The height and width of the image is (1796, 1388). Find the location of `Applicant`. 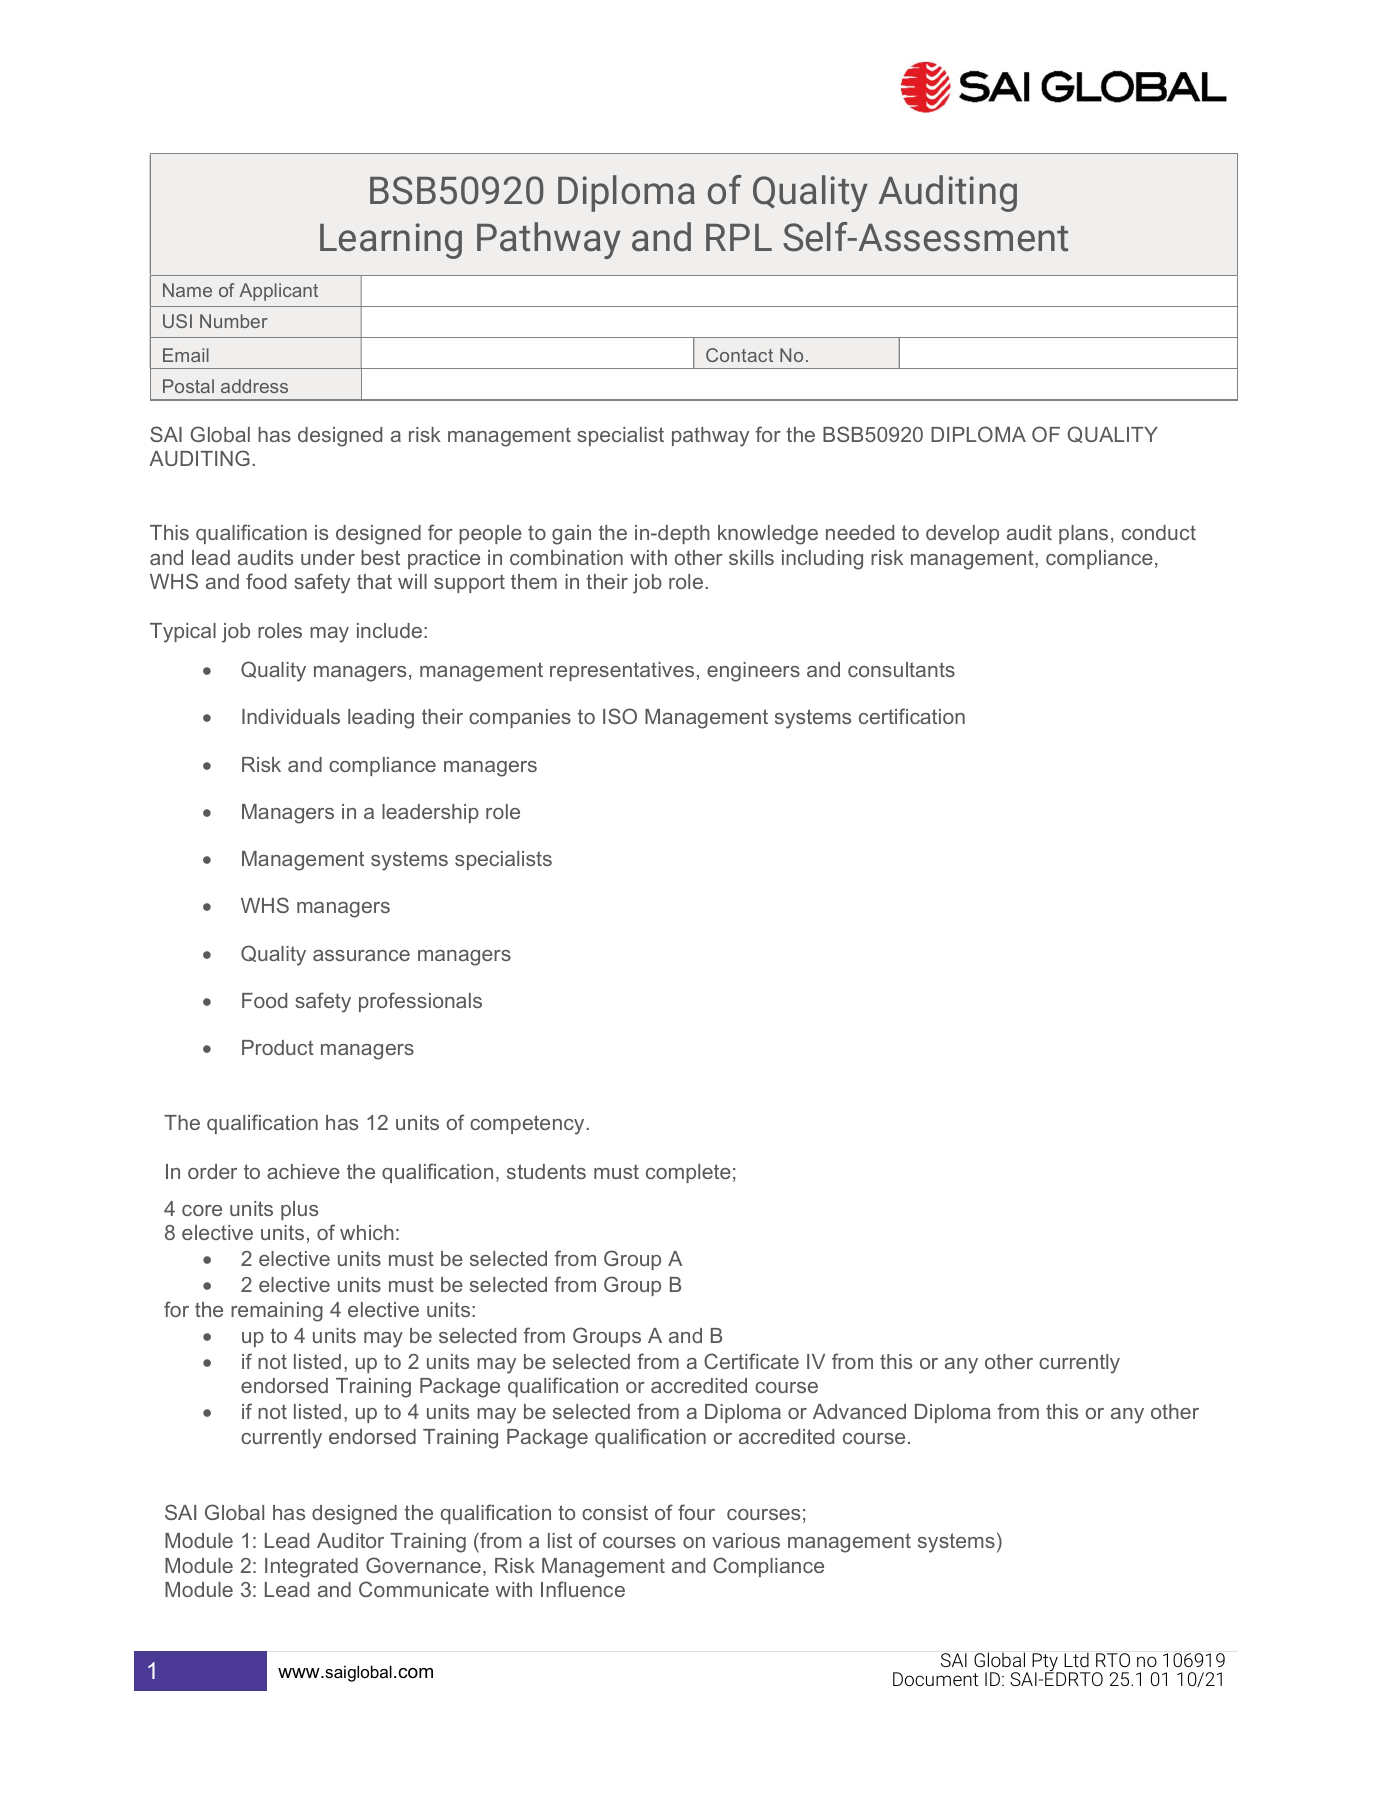

Applicant is located at coordinates (278, 292).
